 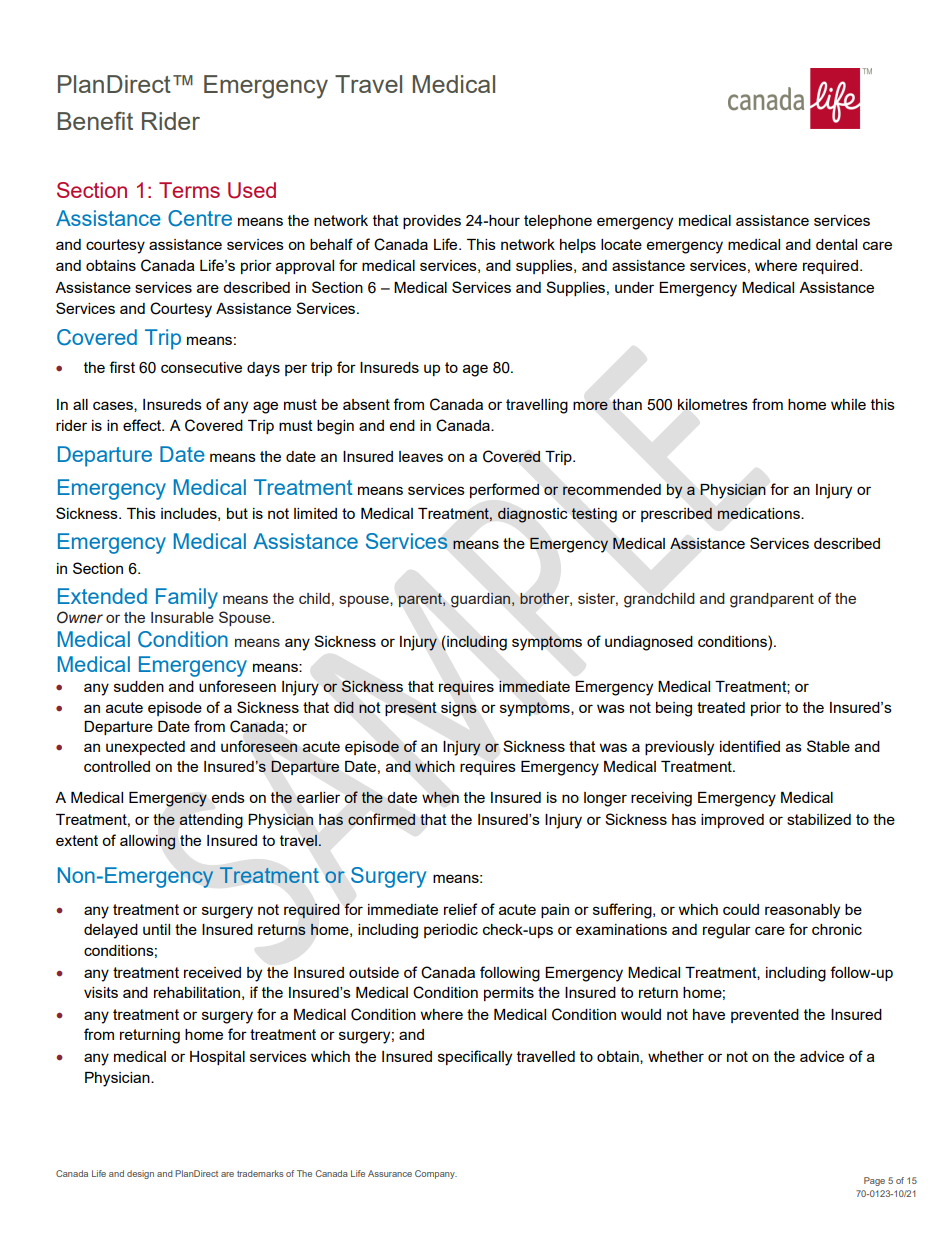 What do you see at coordinates (504, 490) in the image?
I see `performed` at bounding box center [504, 490].
